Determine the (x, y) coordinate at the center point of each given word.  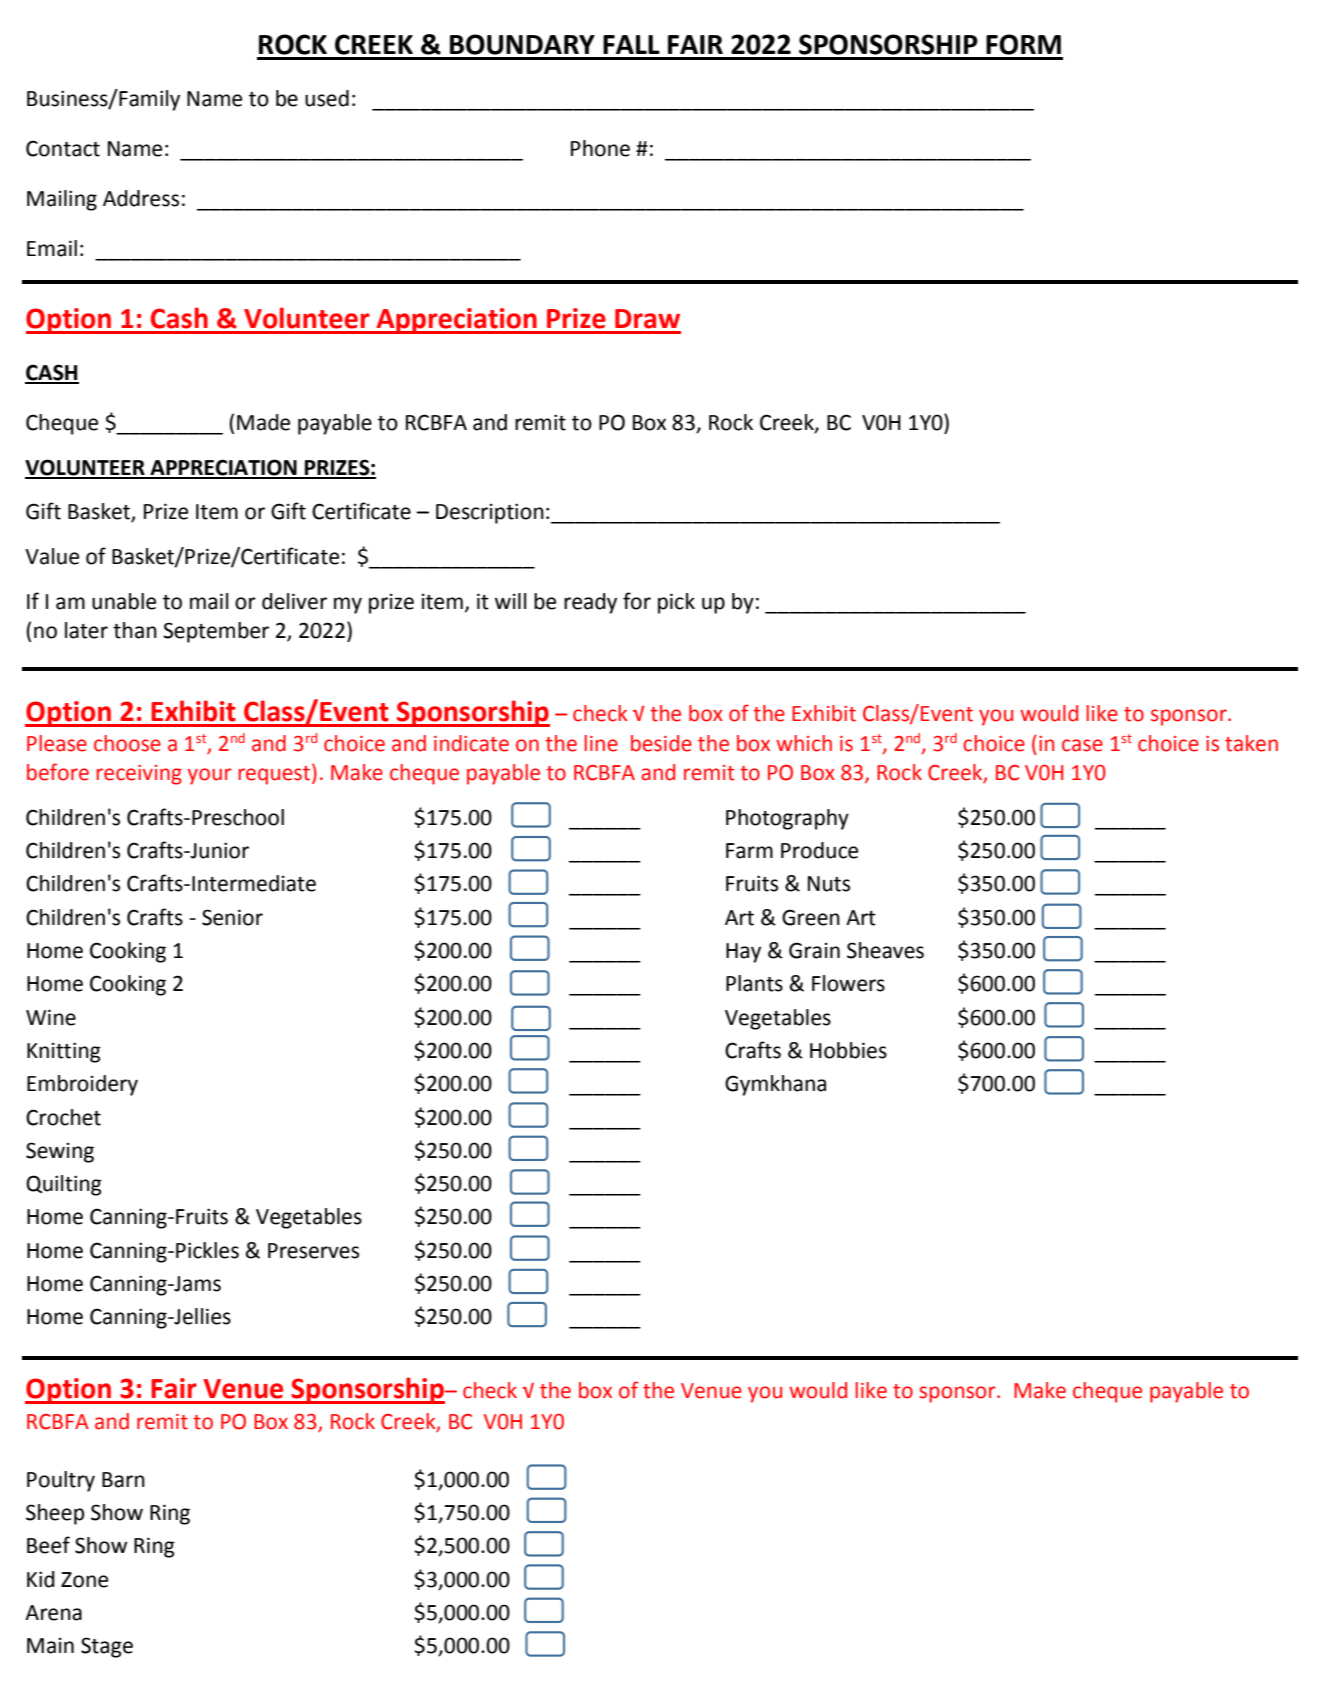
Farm (749, 851)
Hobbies (848, 1050)
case (1082, 745)
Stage (107, 1647)
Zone (84, 1580)
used (327, 98)
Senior (232, 917)
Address (141, 198)
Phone (600, 148)
